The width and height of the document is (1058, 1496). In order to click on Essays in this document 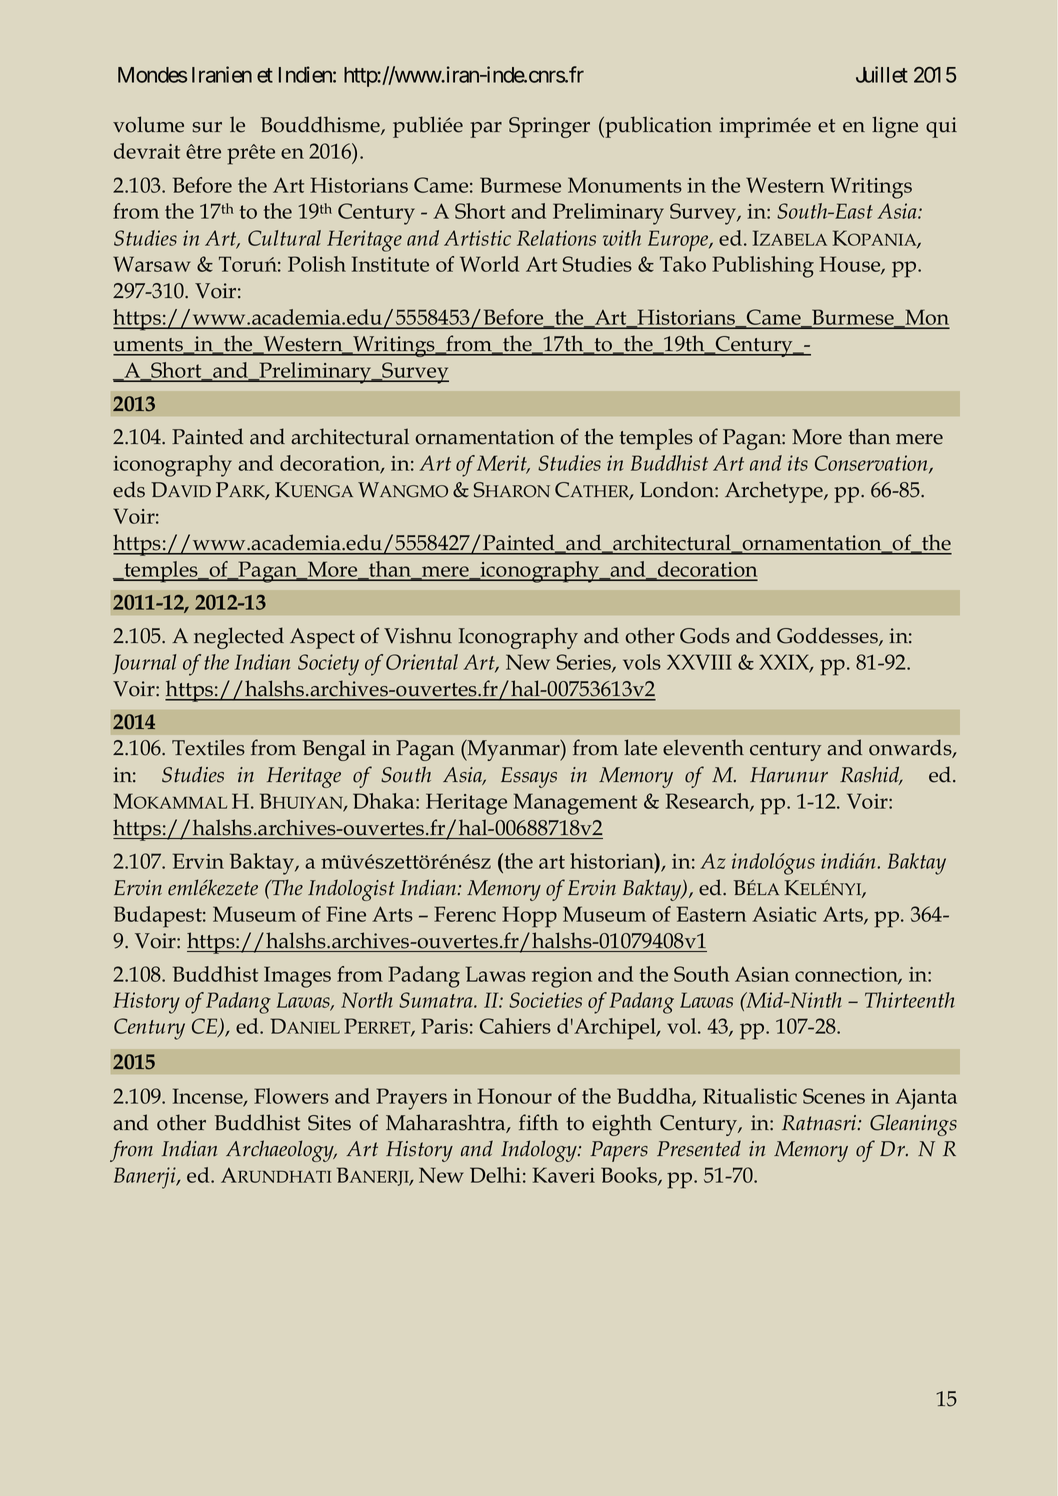, I will do `click(529, 777)`.
